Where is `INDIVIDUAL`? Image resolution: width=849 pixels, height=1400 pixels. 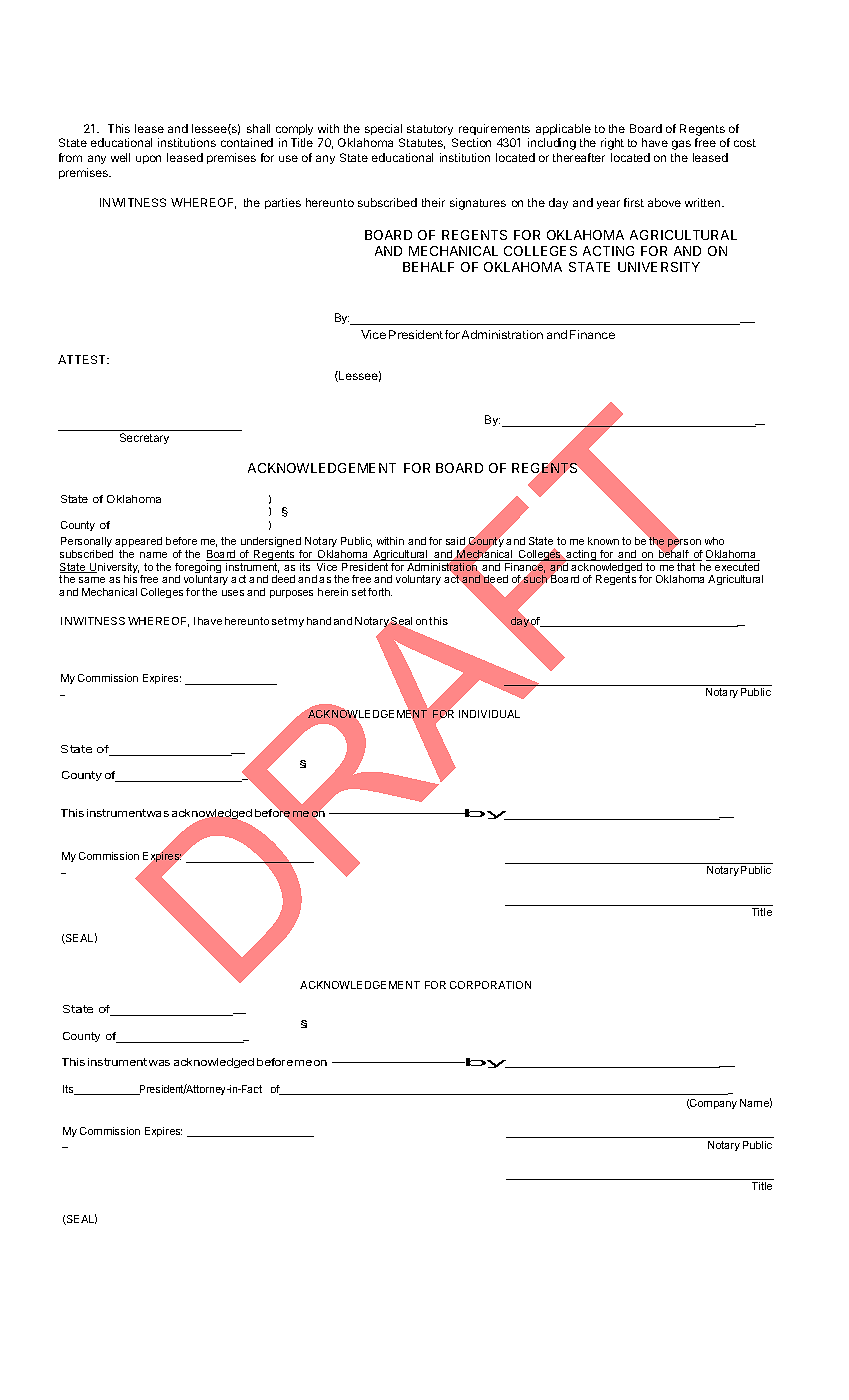 INDIVIDUAL is located at coordinates (489, 714).
